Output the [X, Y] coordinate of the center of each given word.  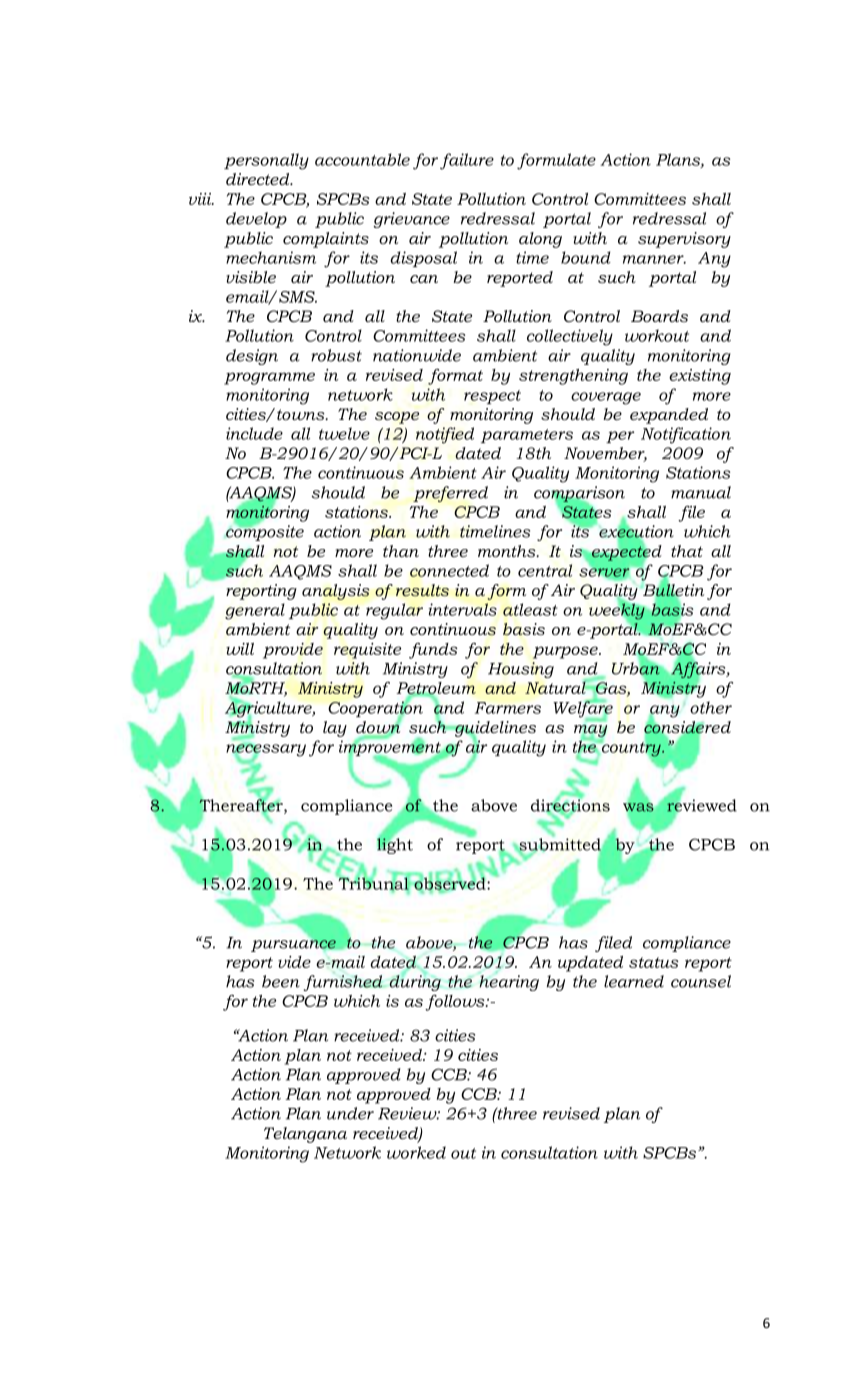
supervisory [684, 240]
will [240, 649]
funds [433, 651]
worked [416, 1152]
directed [259, 179]
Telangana [305, 1135]
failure [467, 161]
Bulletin [672, 590]
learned [634, 981]
